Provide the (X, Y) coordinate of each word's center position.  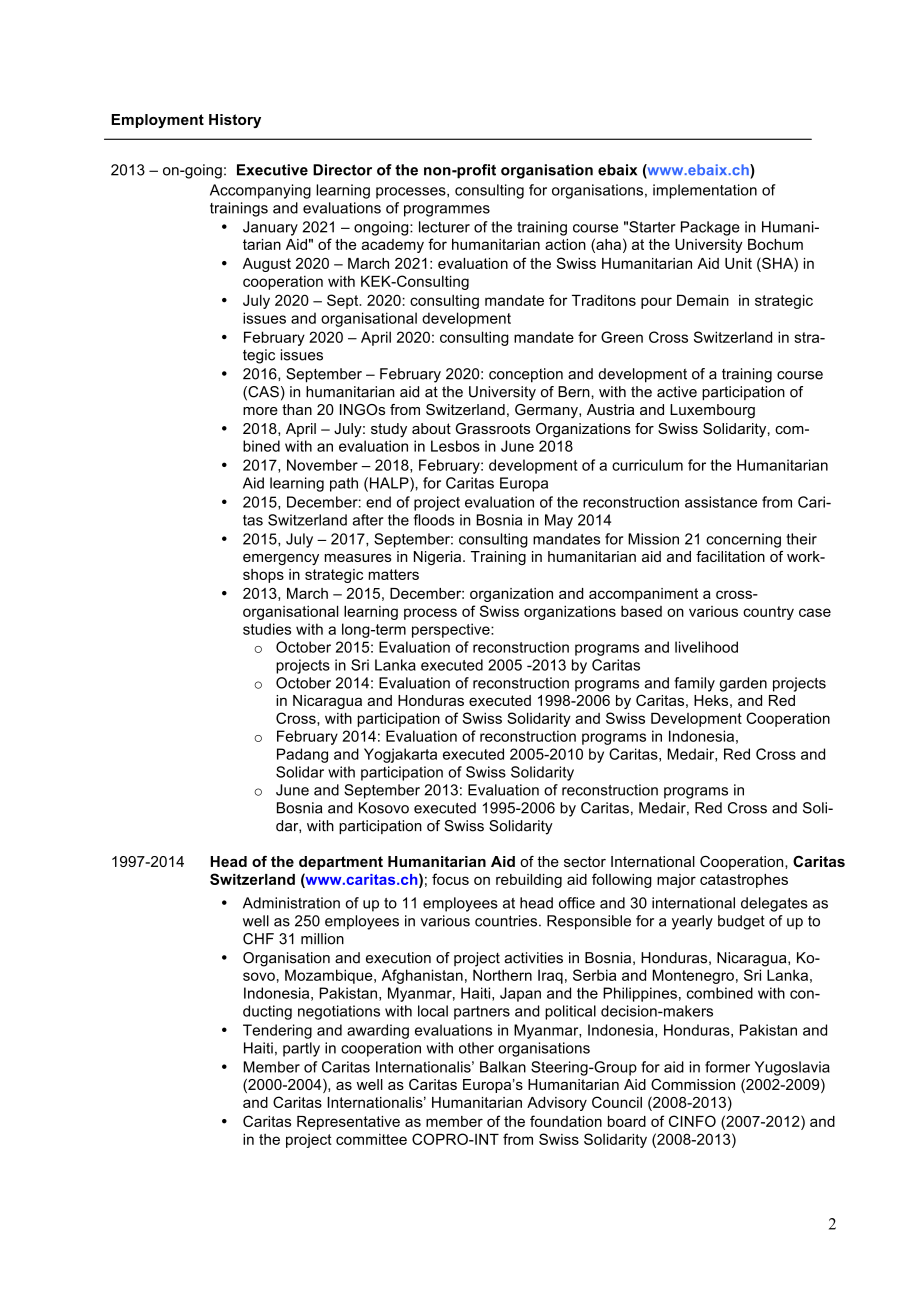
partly (301, 1049)
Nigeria (439, 558)
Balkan (503, 1067)
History (235, 121)
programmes (447, 211)
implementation (705, 191)
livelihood (706, 647)
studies (267, 629)
